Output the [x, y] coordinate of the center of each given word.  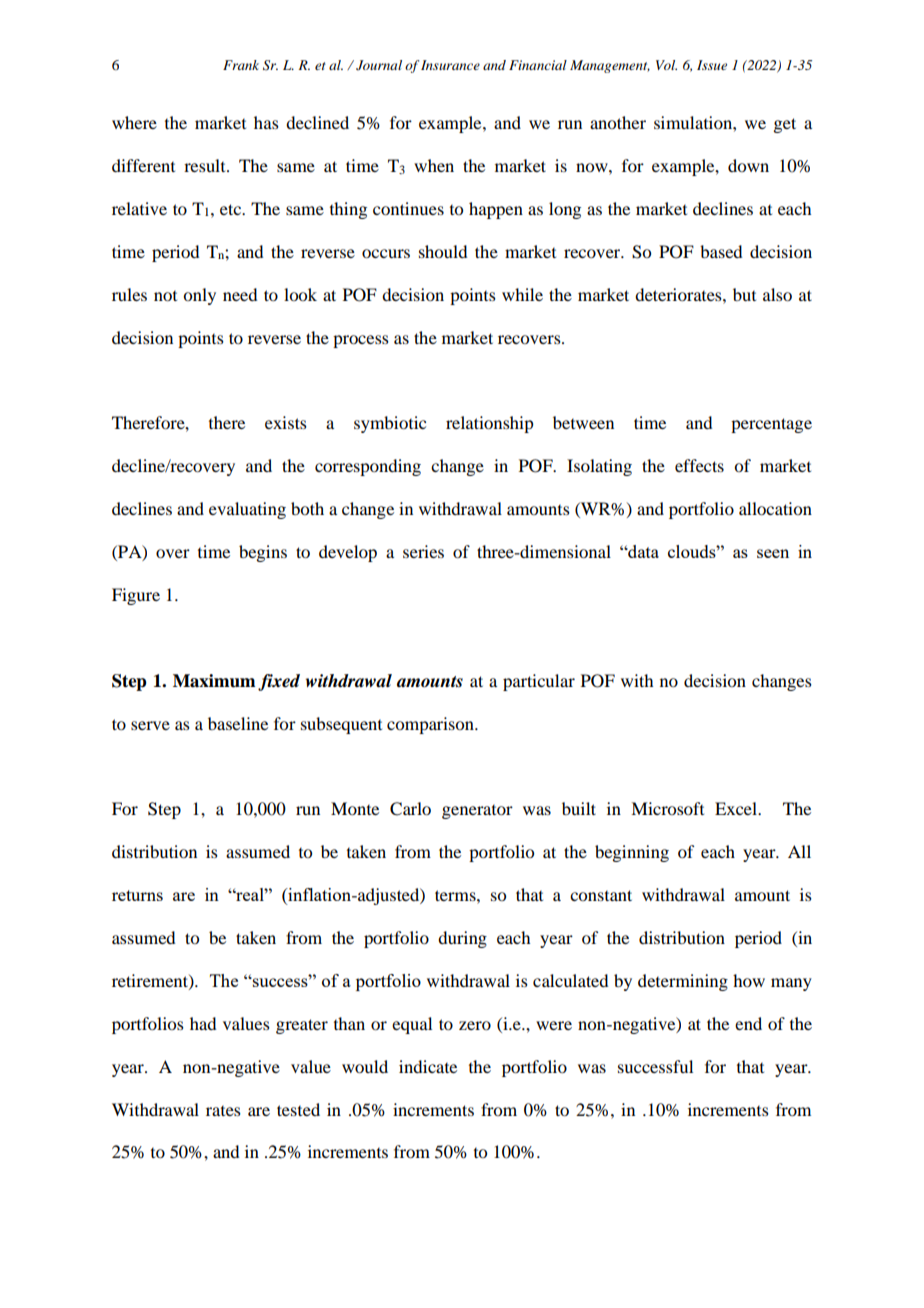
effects [699, 465]
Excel [737, 808]
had [203, 1023]
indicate [428, 1066]
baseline [238, 723]
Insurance [450, 65]
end [748, 1023]
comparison [431, 725]
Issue [712, 65]
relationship [489, 424]
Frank [241, 65]
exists [286, 422]
